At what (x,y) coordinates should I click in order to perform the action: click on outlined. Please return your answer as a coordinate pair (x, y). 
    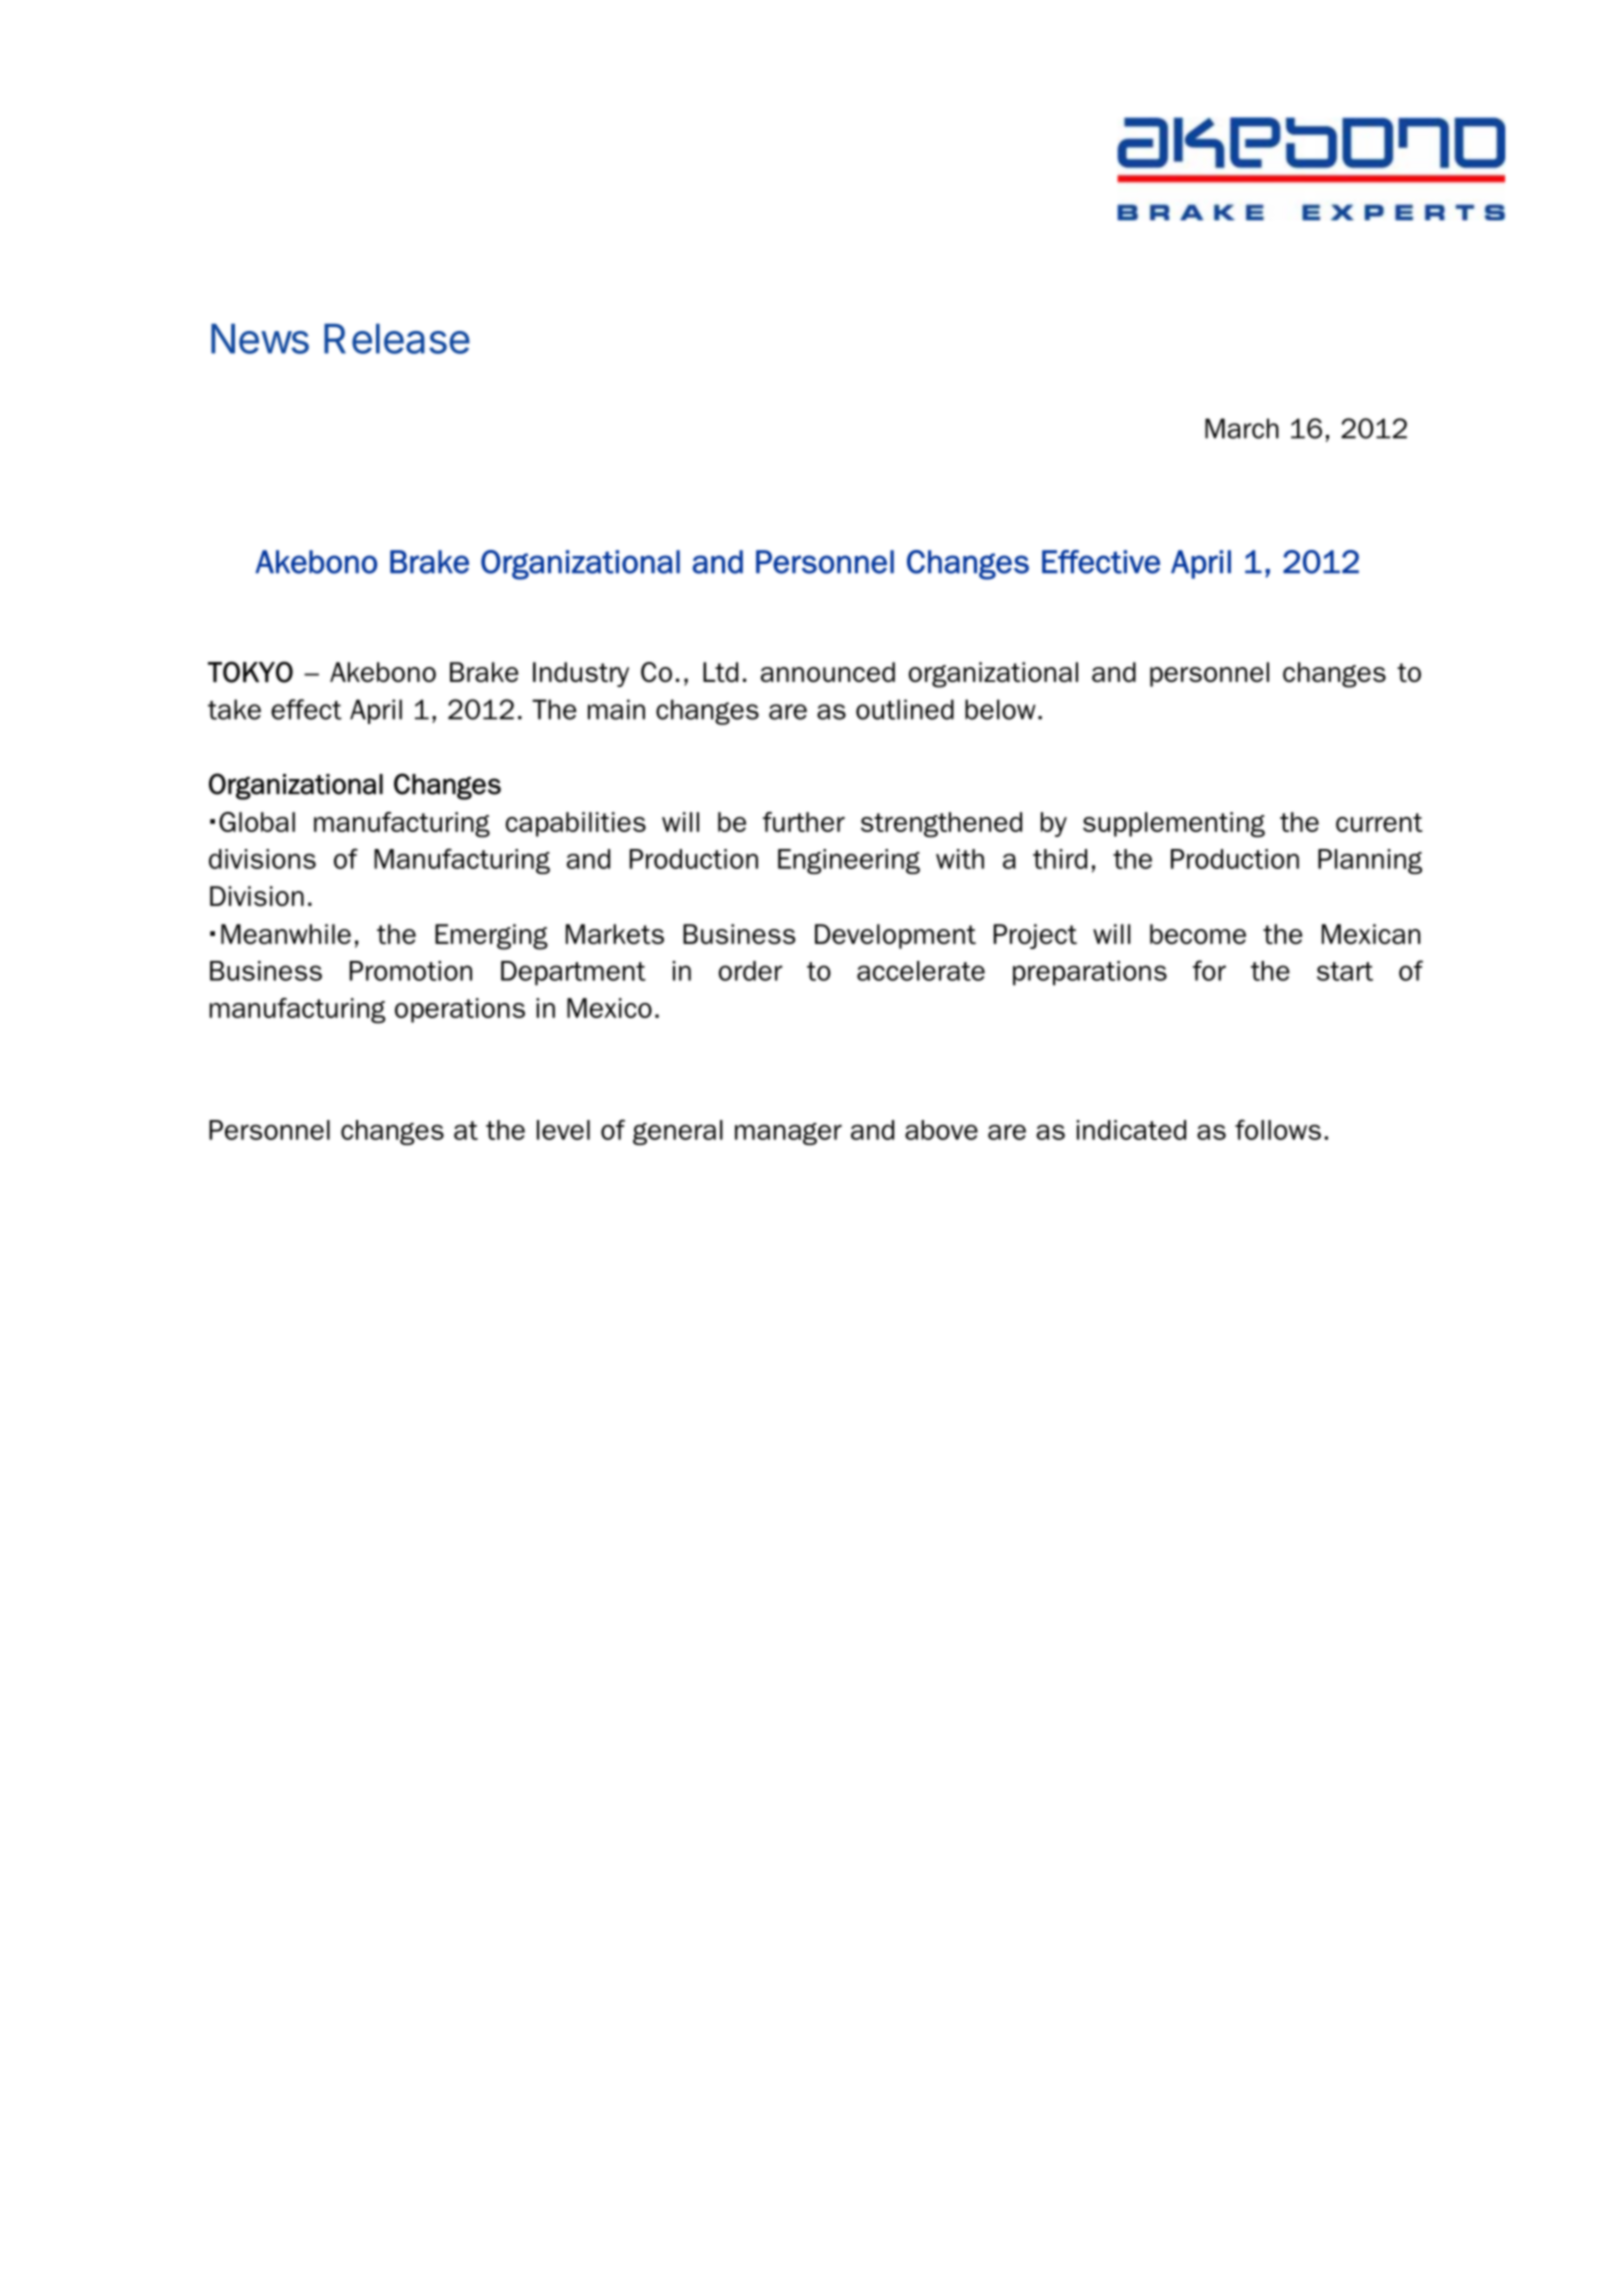
    Looking at the image, I should click on (905, 709).
